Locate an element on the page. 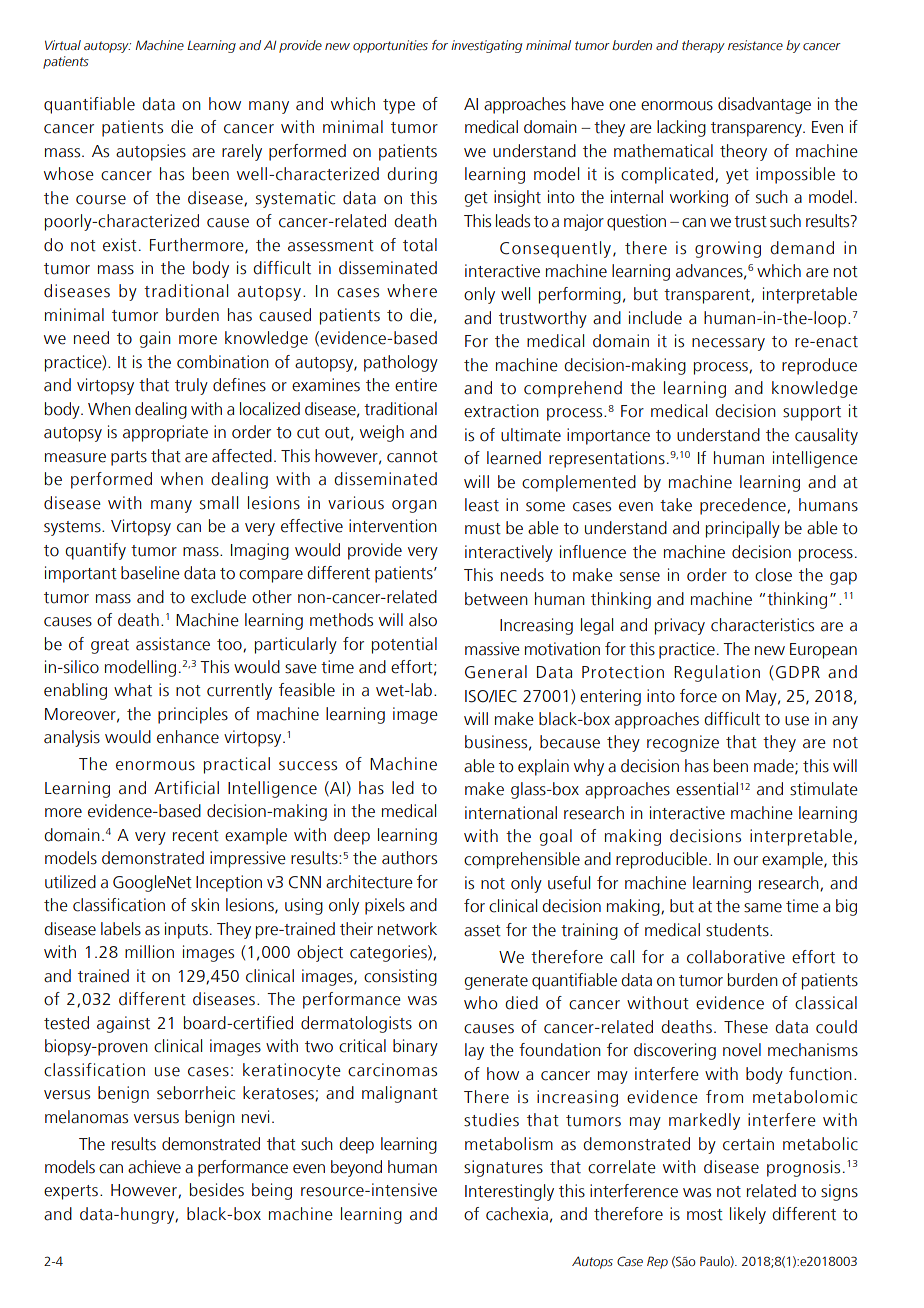  must is located at coordinates (483, 529).
